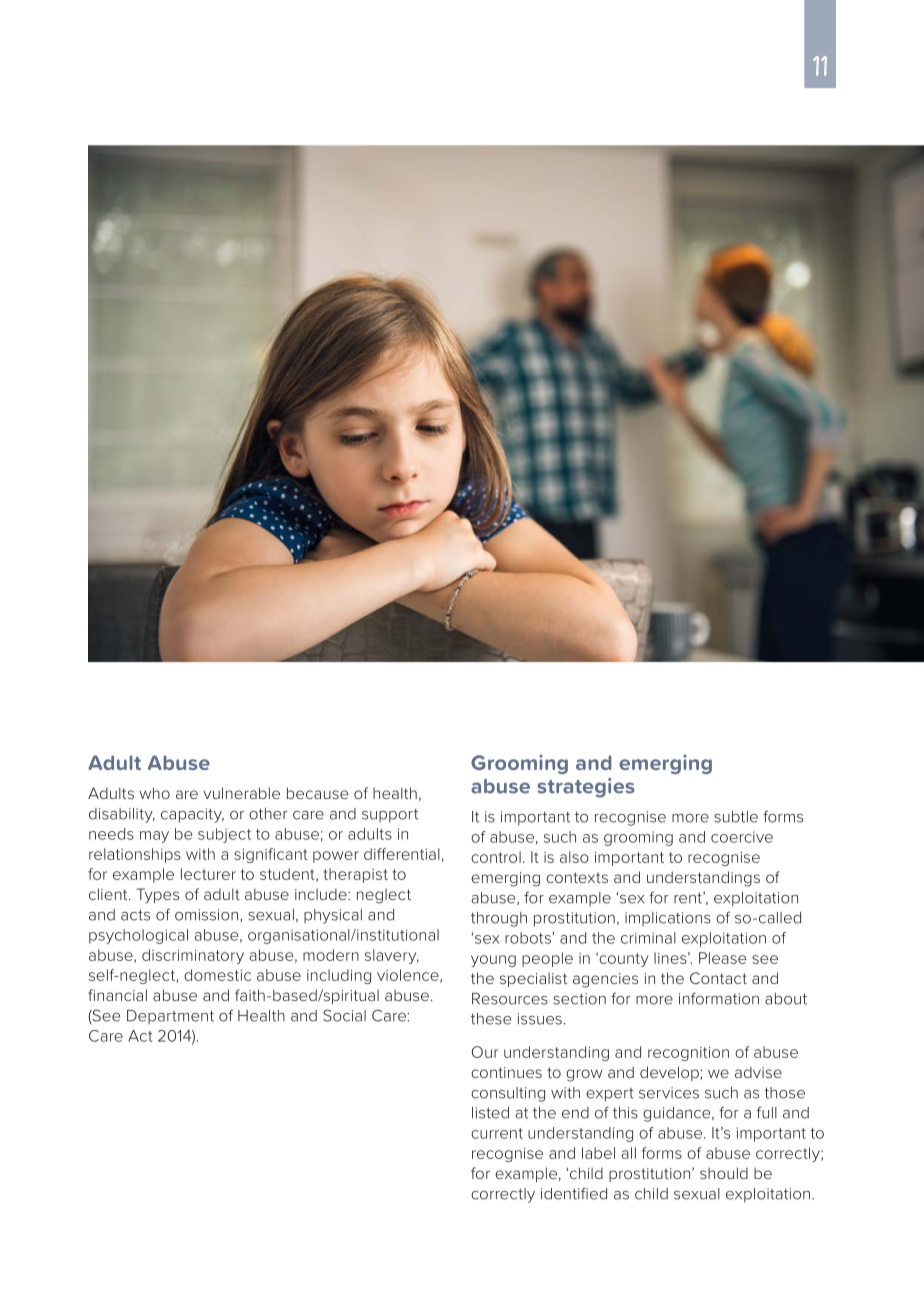 The width and height of the screenshot is (924, 1308). I want to click on identified, so click(574, 1193).
